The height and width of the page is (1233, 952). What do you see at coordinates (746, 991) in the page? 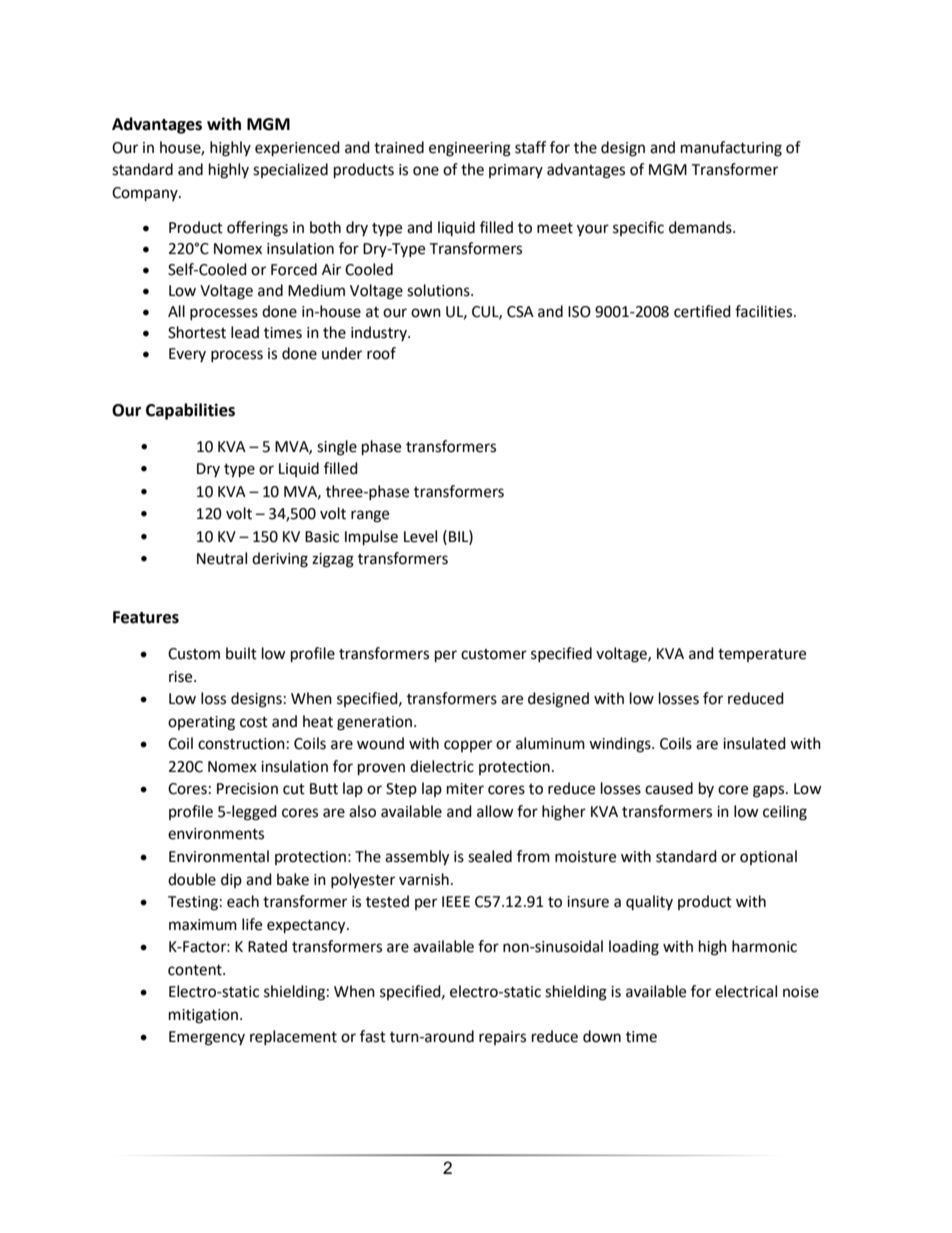
I see `electrical` at bounding box center [746, 991].
